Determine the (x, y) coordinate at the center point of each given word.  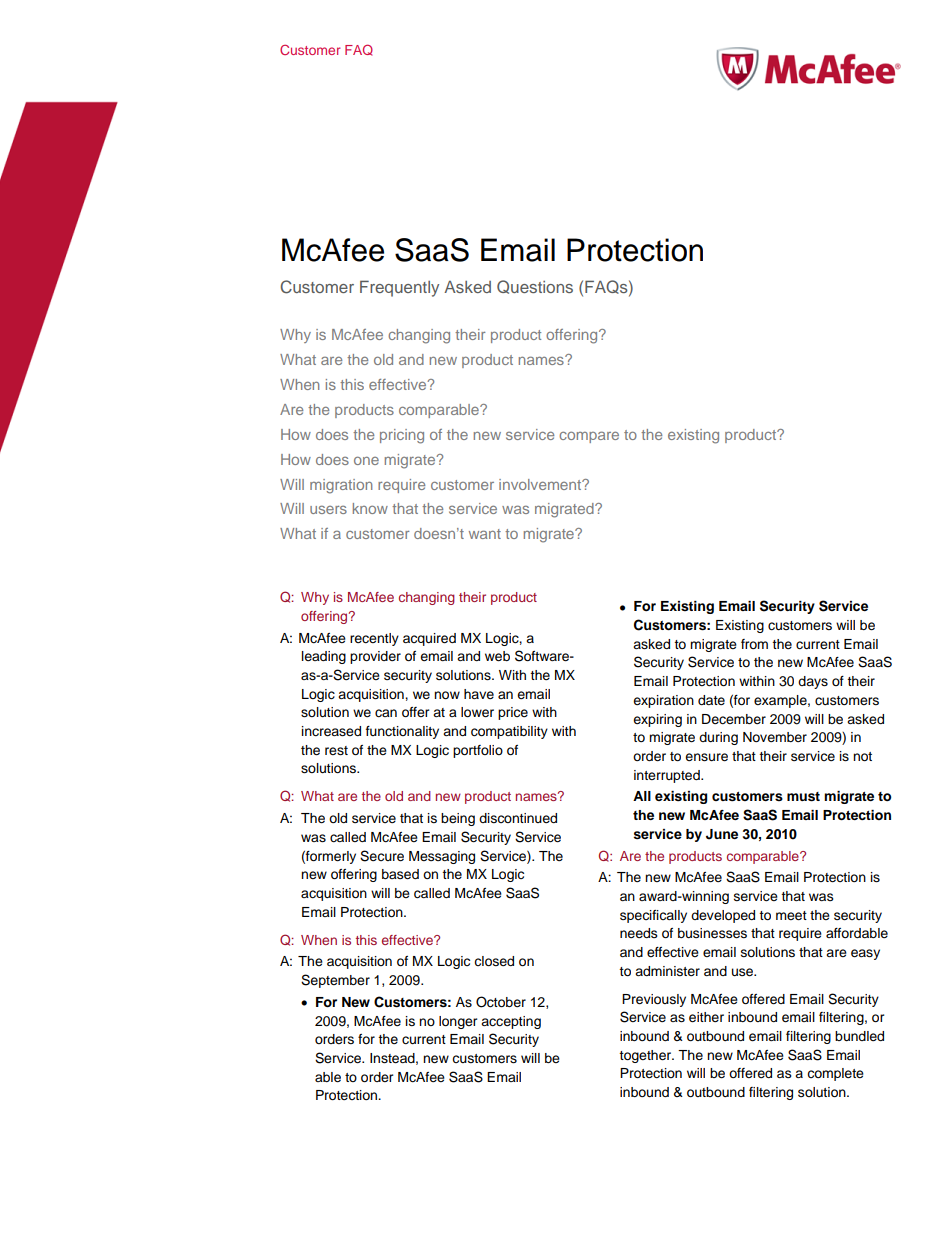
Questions (535, 287)
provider (375, 657)
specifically (653, 916)
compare (589, 437)
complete (835, 1074)
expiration (663, 701)
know (370, 508)
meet (791, 916)
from (754, 644)
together (646, 1056)
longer (458, 1022)
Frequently (399, 288)
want (485, 534)
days (813, 682)
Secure (382, 856)
